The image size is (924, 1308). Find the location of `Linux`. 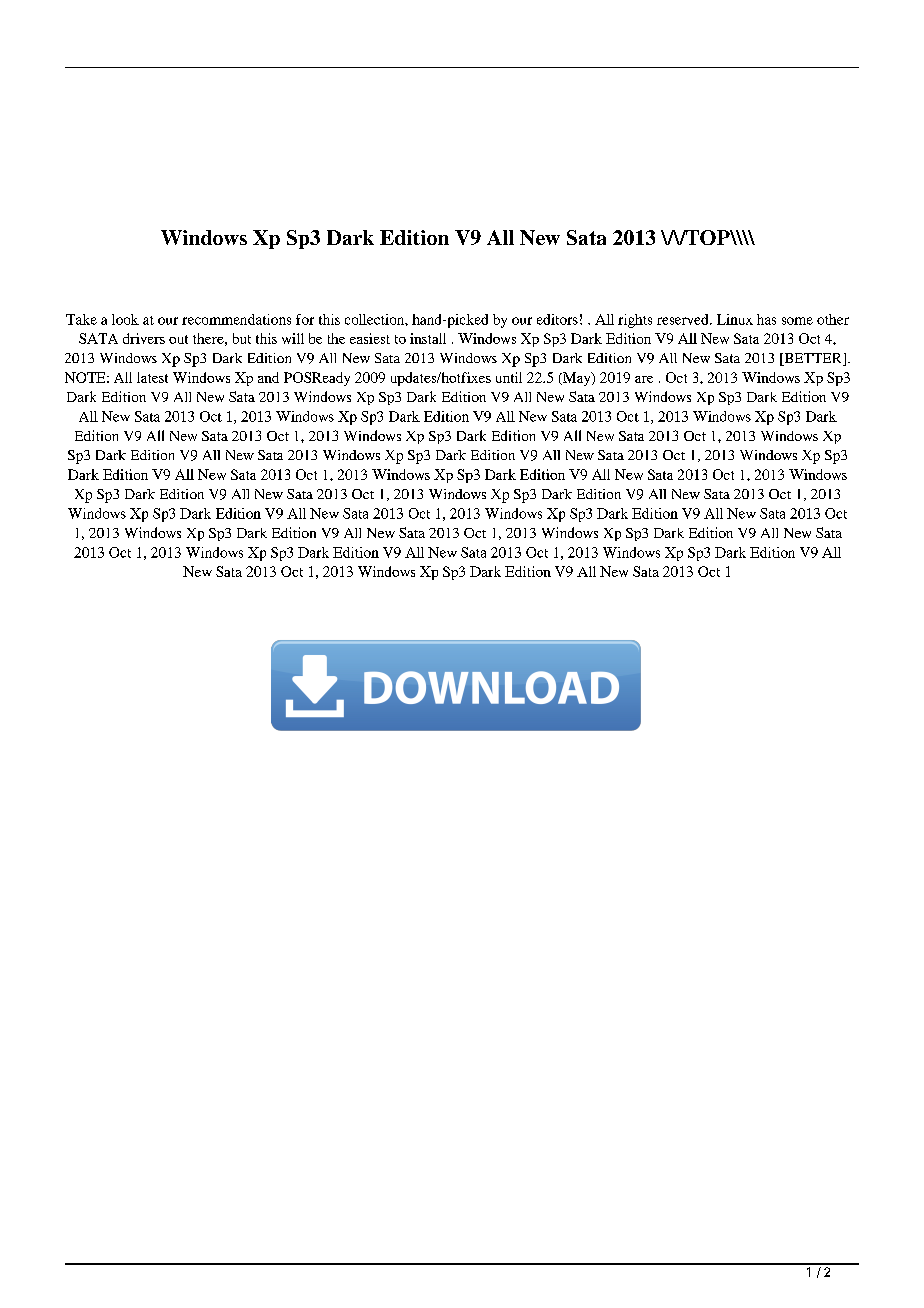

Linux is located at coordinates (735, 319).
